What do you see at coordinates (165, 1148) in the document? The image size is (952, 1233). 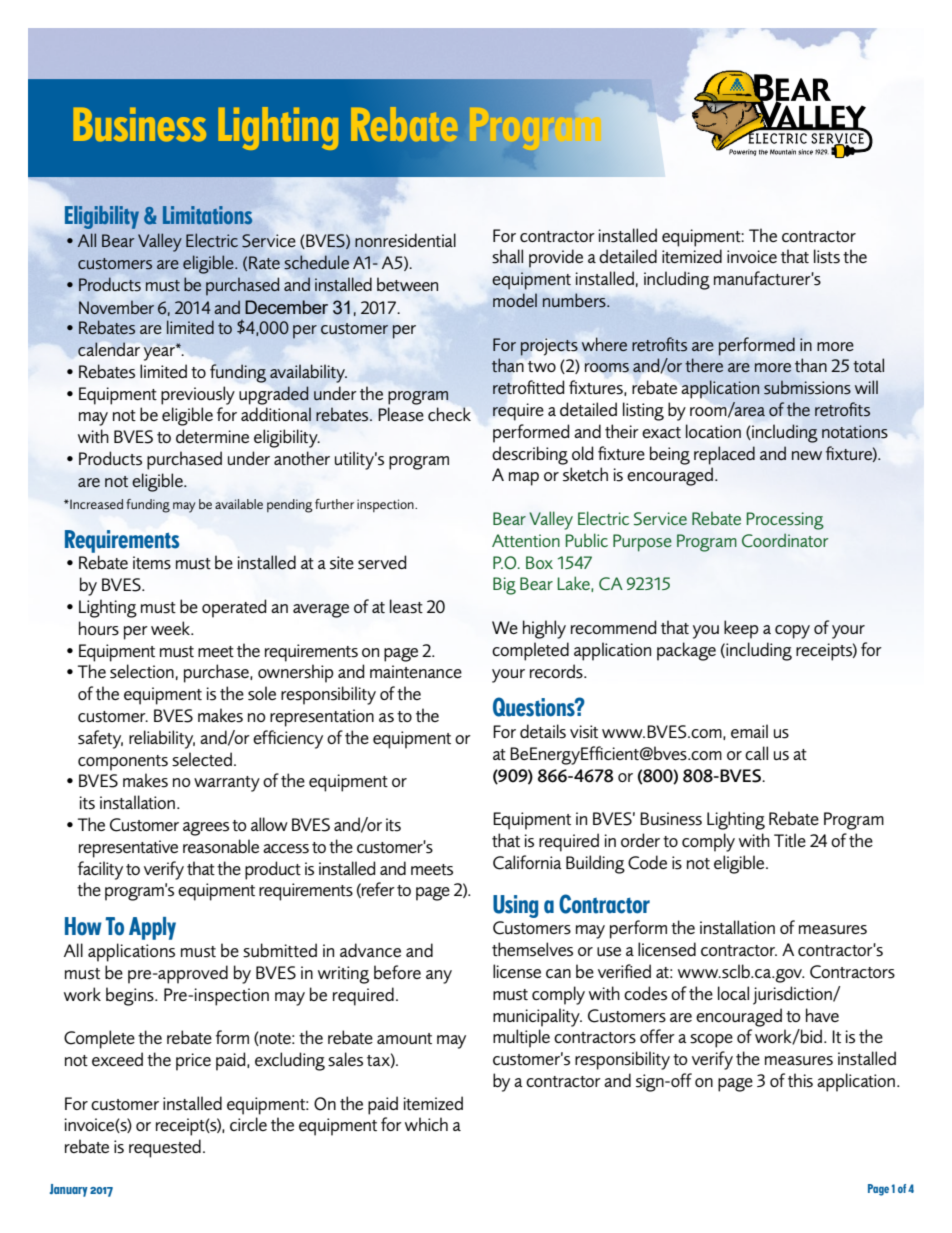 I see `requested` at bounding box center [165, 1148].
